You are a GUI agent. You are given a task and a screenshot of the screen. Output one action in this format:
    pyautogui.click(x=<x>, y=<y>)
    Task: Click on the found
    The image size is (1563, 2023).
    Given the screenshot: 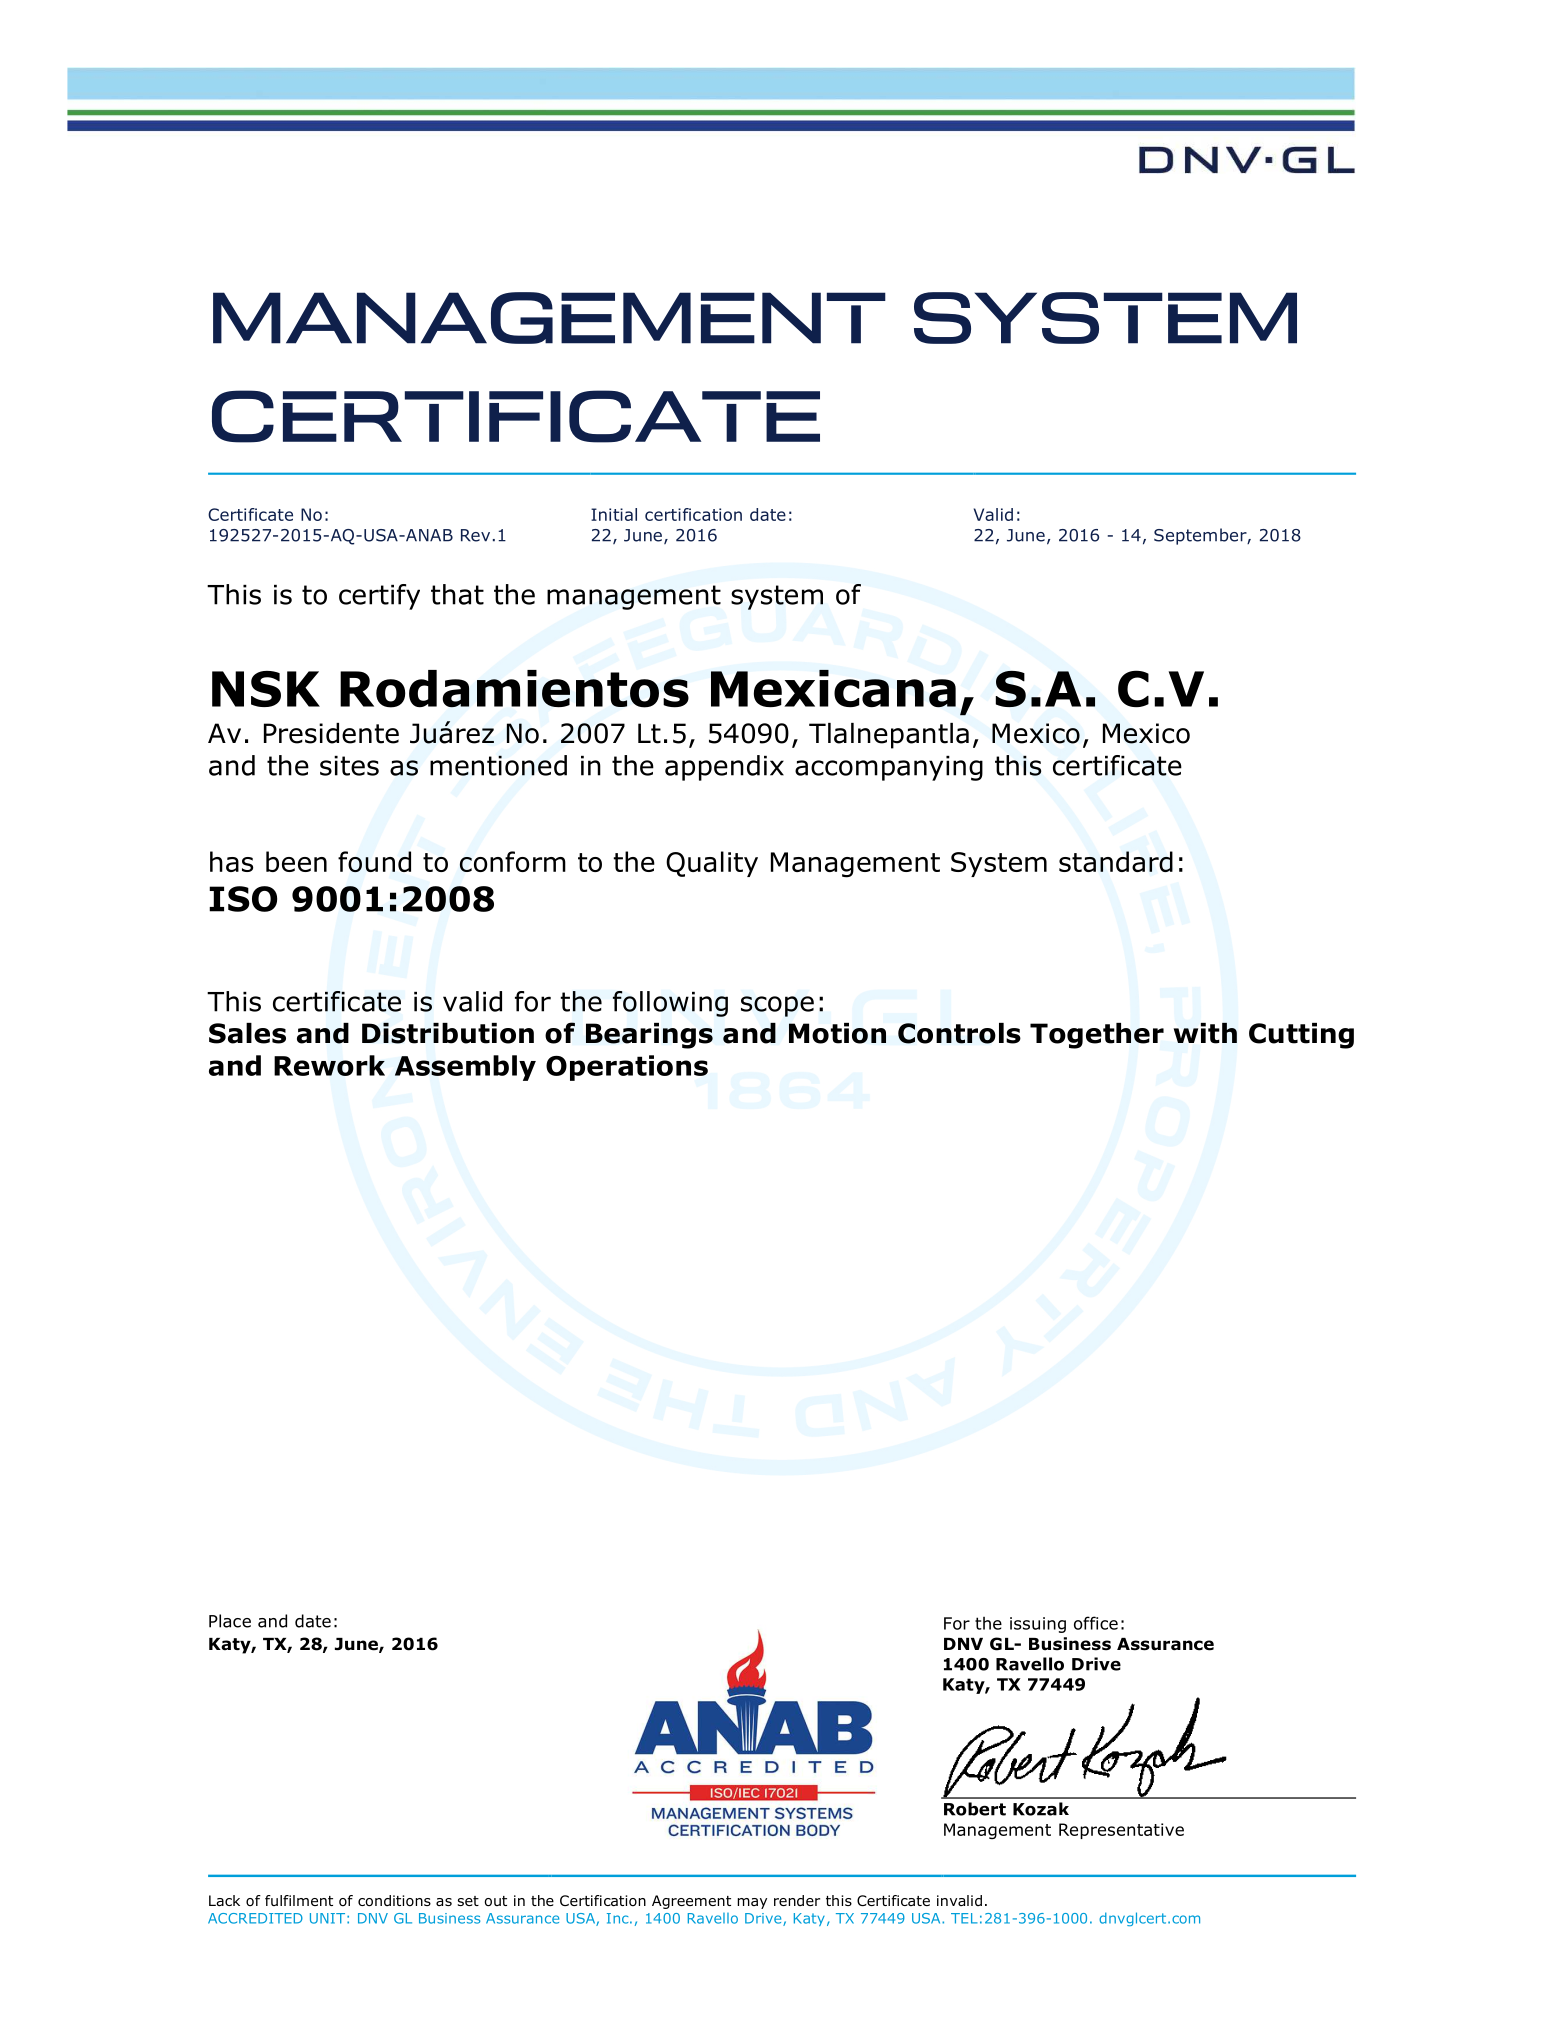 What is the action you would take?
    pyautogui.click(x=374, y=861)
